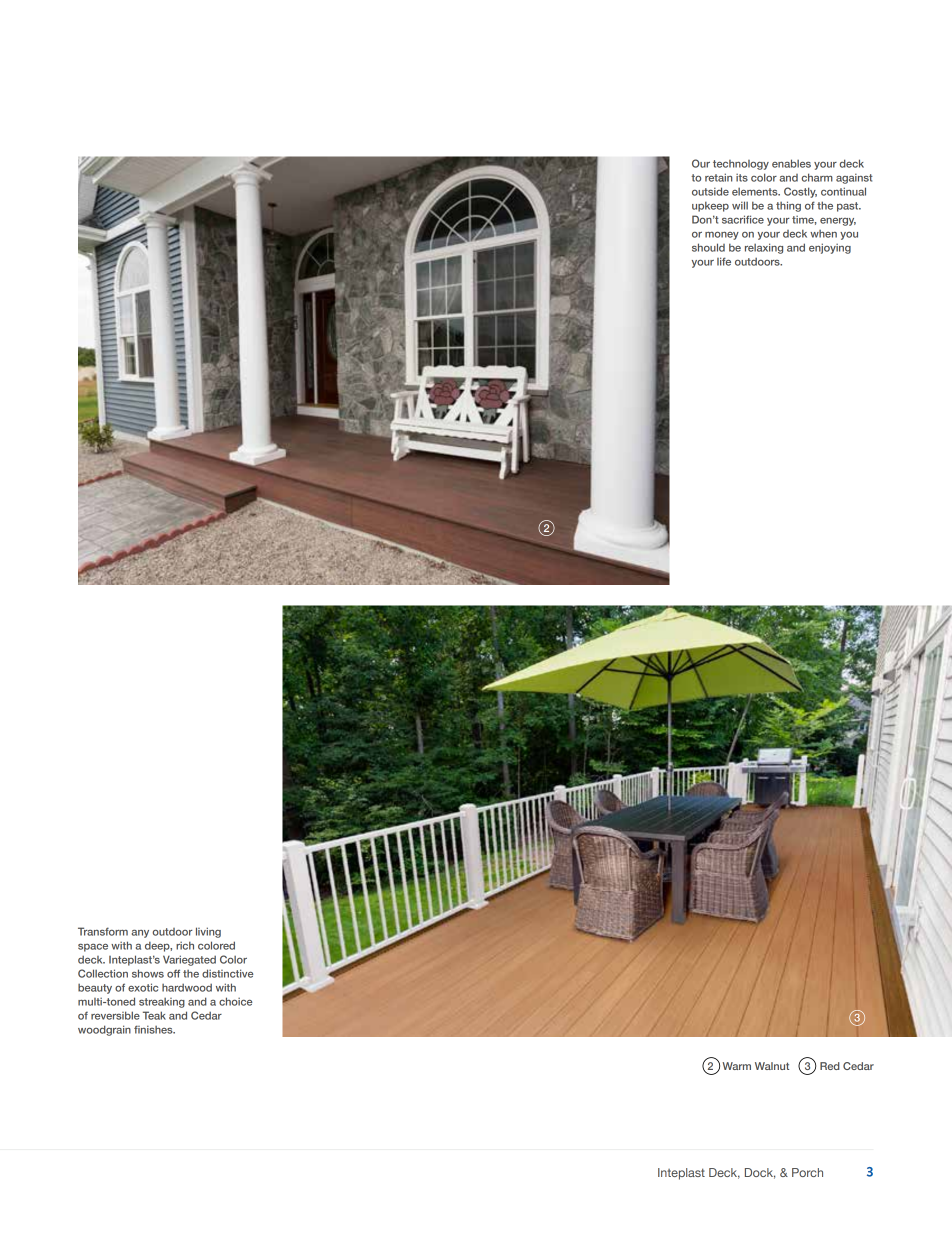 The height and width of the document is (1233, 952). I want to click on will, so click(740, 205).
